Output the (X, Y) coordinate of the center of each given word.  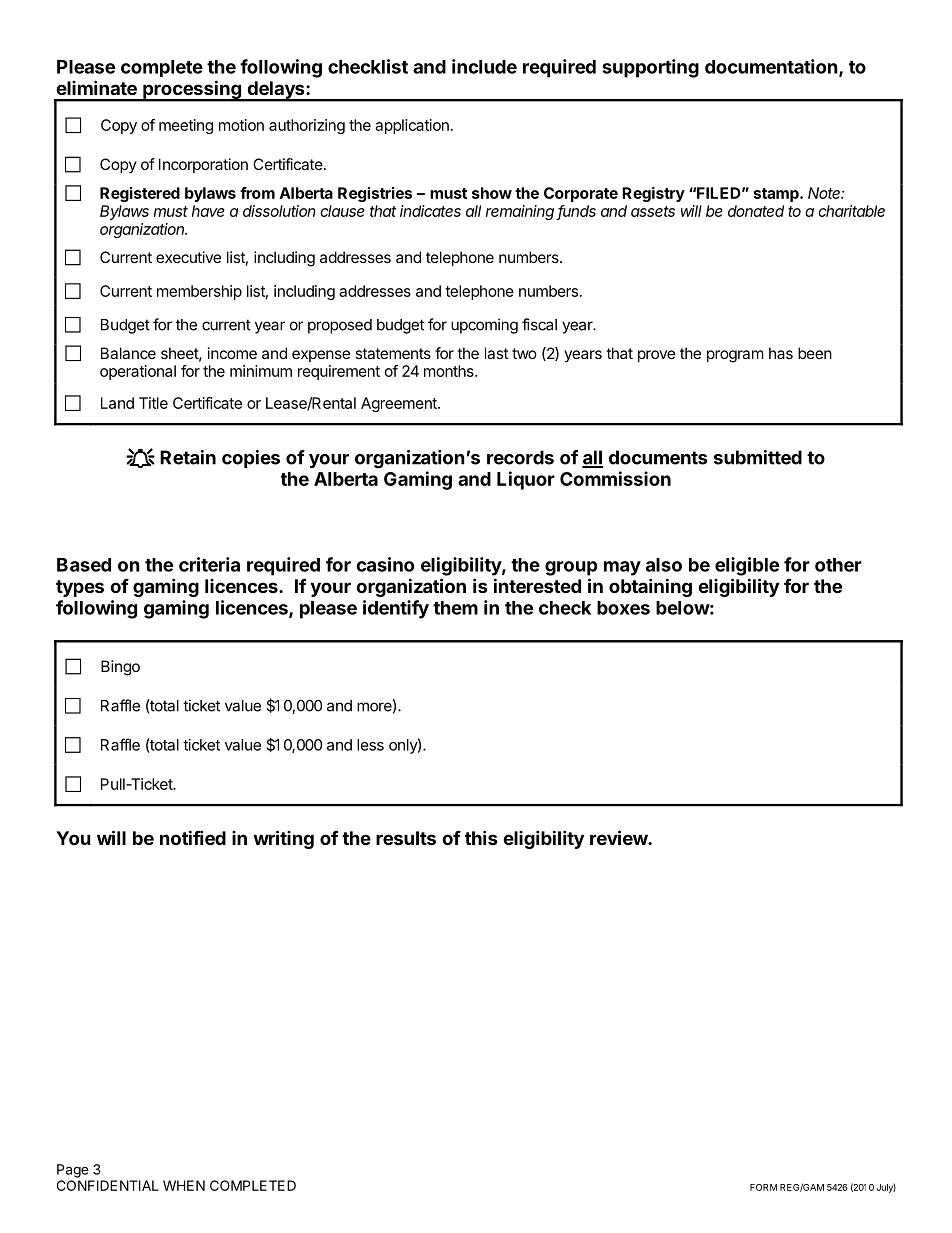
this (481, 837)
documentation (772, 67)
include (484, 66)
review (619, 837)
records (520, 457)
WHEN (184, 1185)
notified (193, 837)
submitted (758, 457)
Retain (188, 457)
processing (192, 90)
